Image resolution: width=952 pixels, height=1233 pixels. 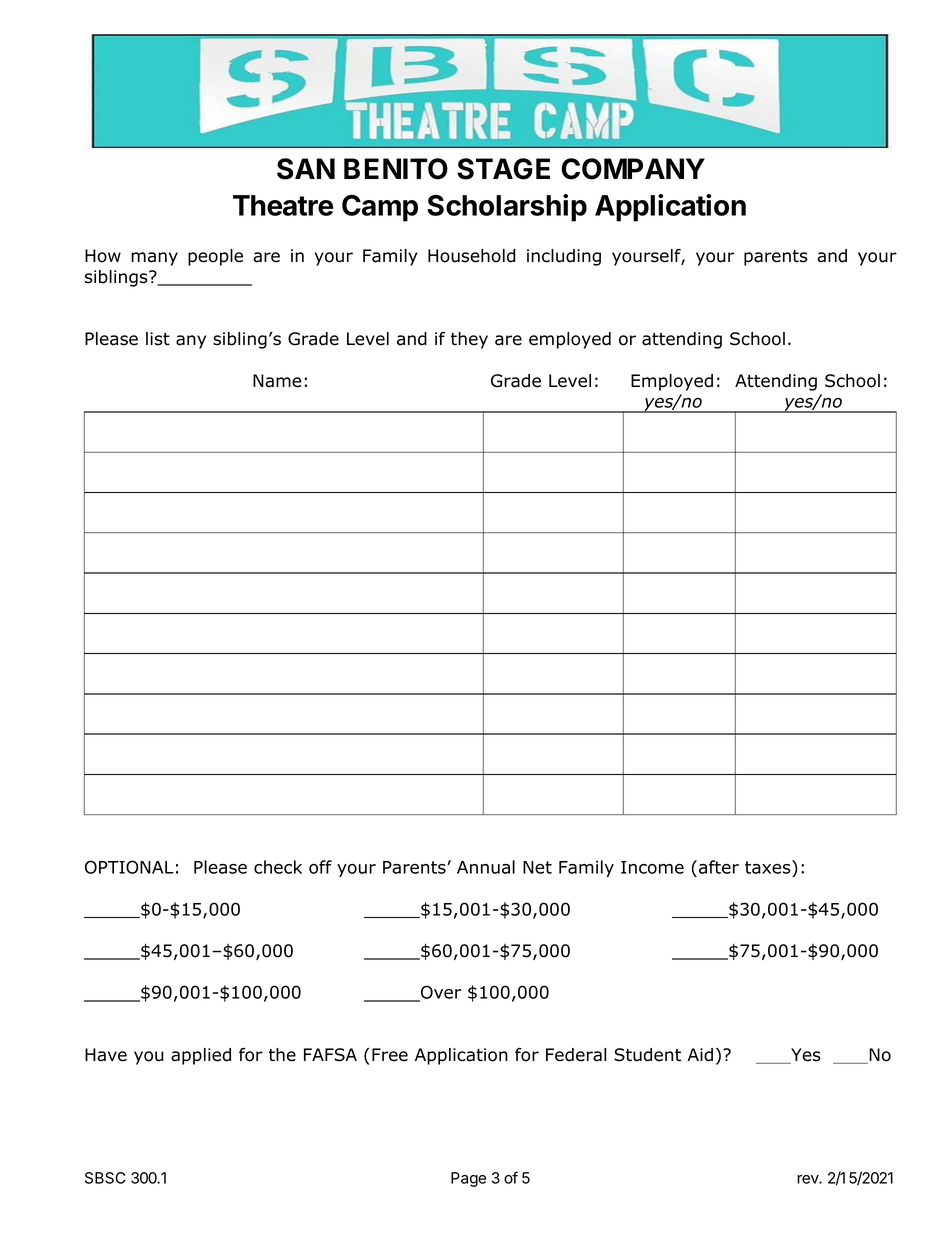 What do you see at coordinates (486, 867) in the screenshot?
I see `Annual` at bounding box center [486, 867].
